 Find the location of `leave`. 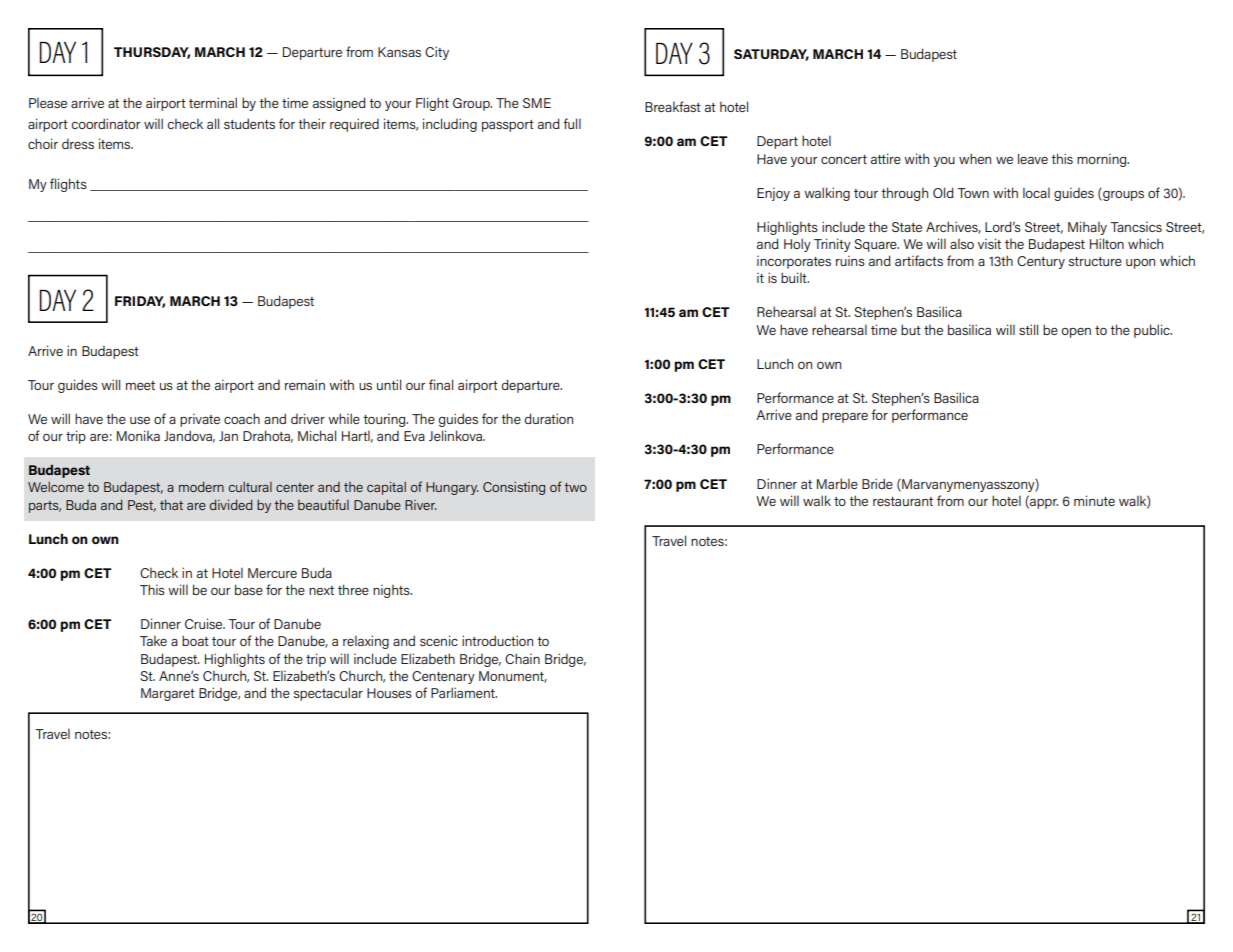

leave is located at coordinates (1033, 158).
